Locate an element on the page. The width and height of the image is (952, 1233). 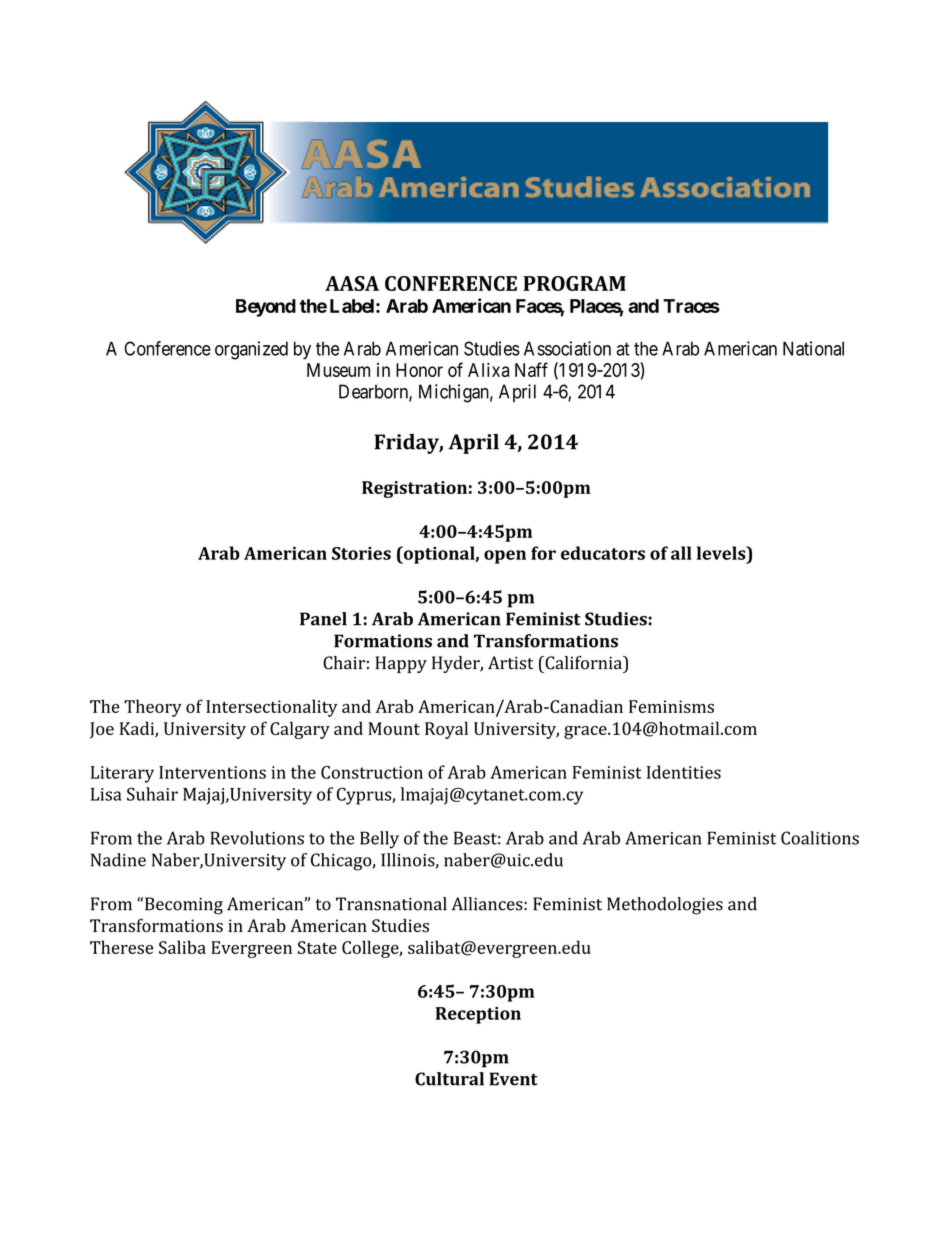
Beyond is located at coordinates (266, 308).
